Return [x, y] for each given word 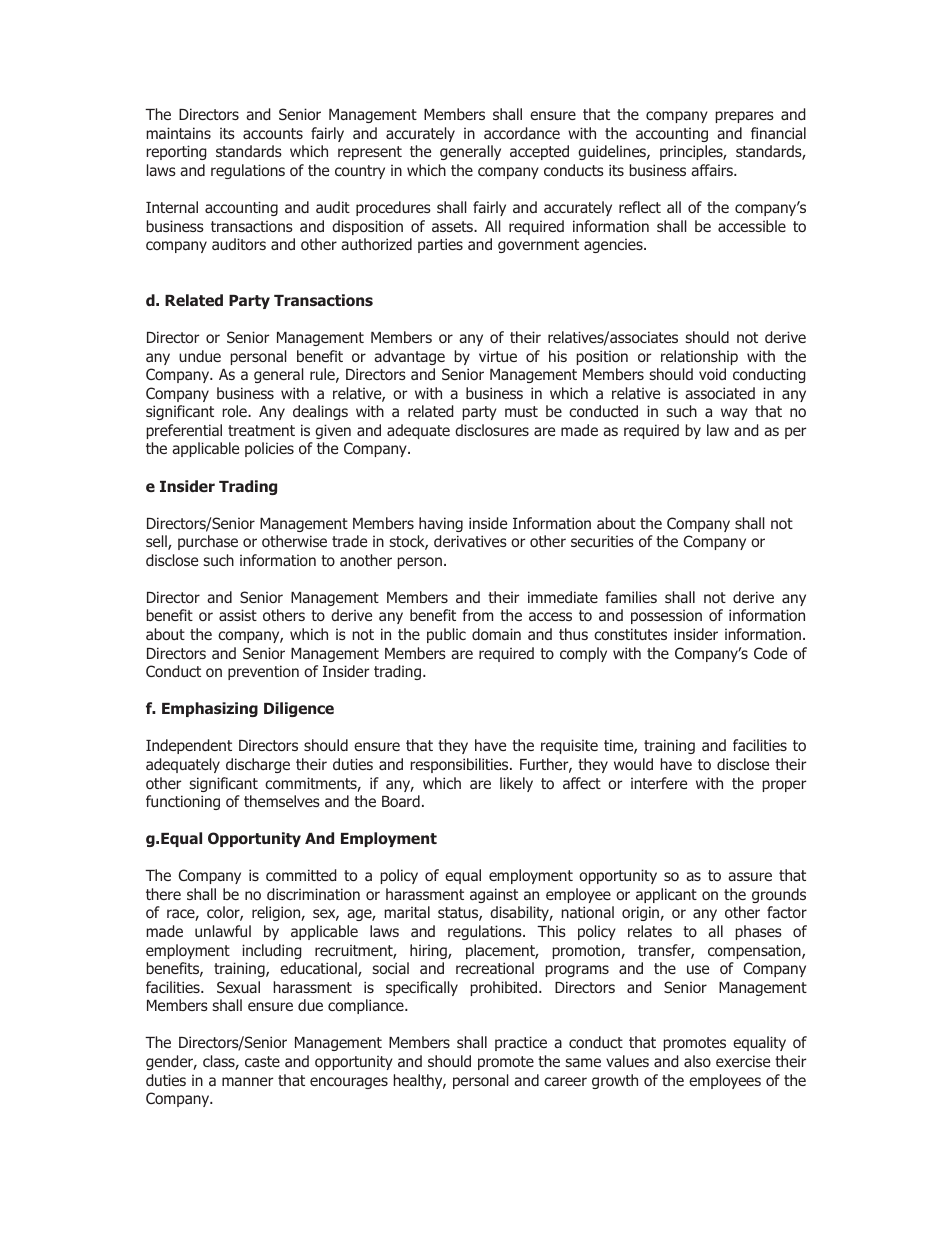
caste [262, 1061]
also [697, 1061]
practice [521, 1043]
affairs [713, 170]
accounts [273, 133]
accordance [522, 133]
